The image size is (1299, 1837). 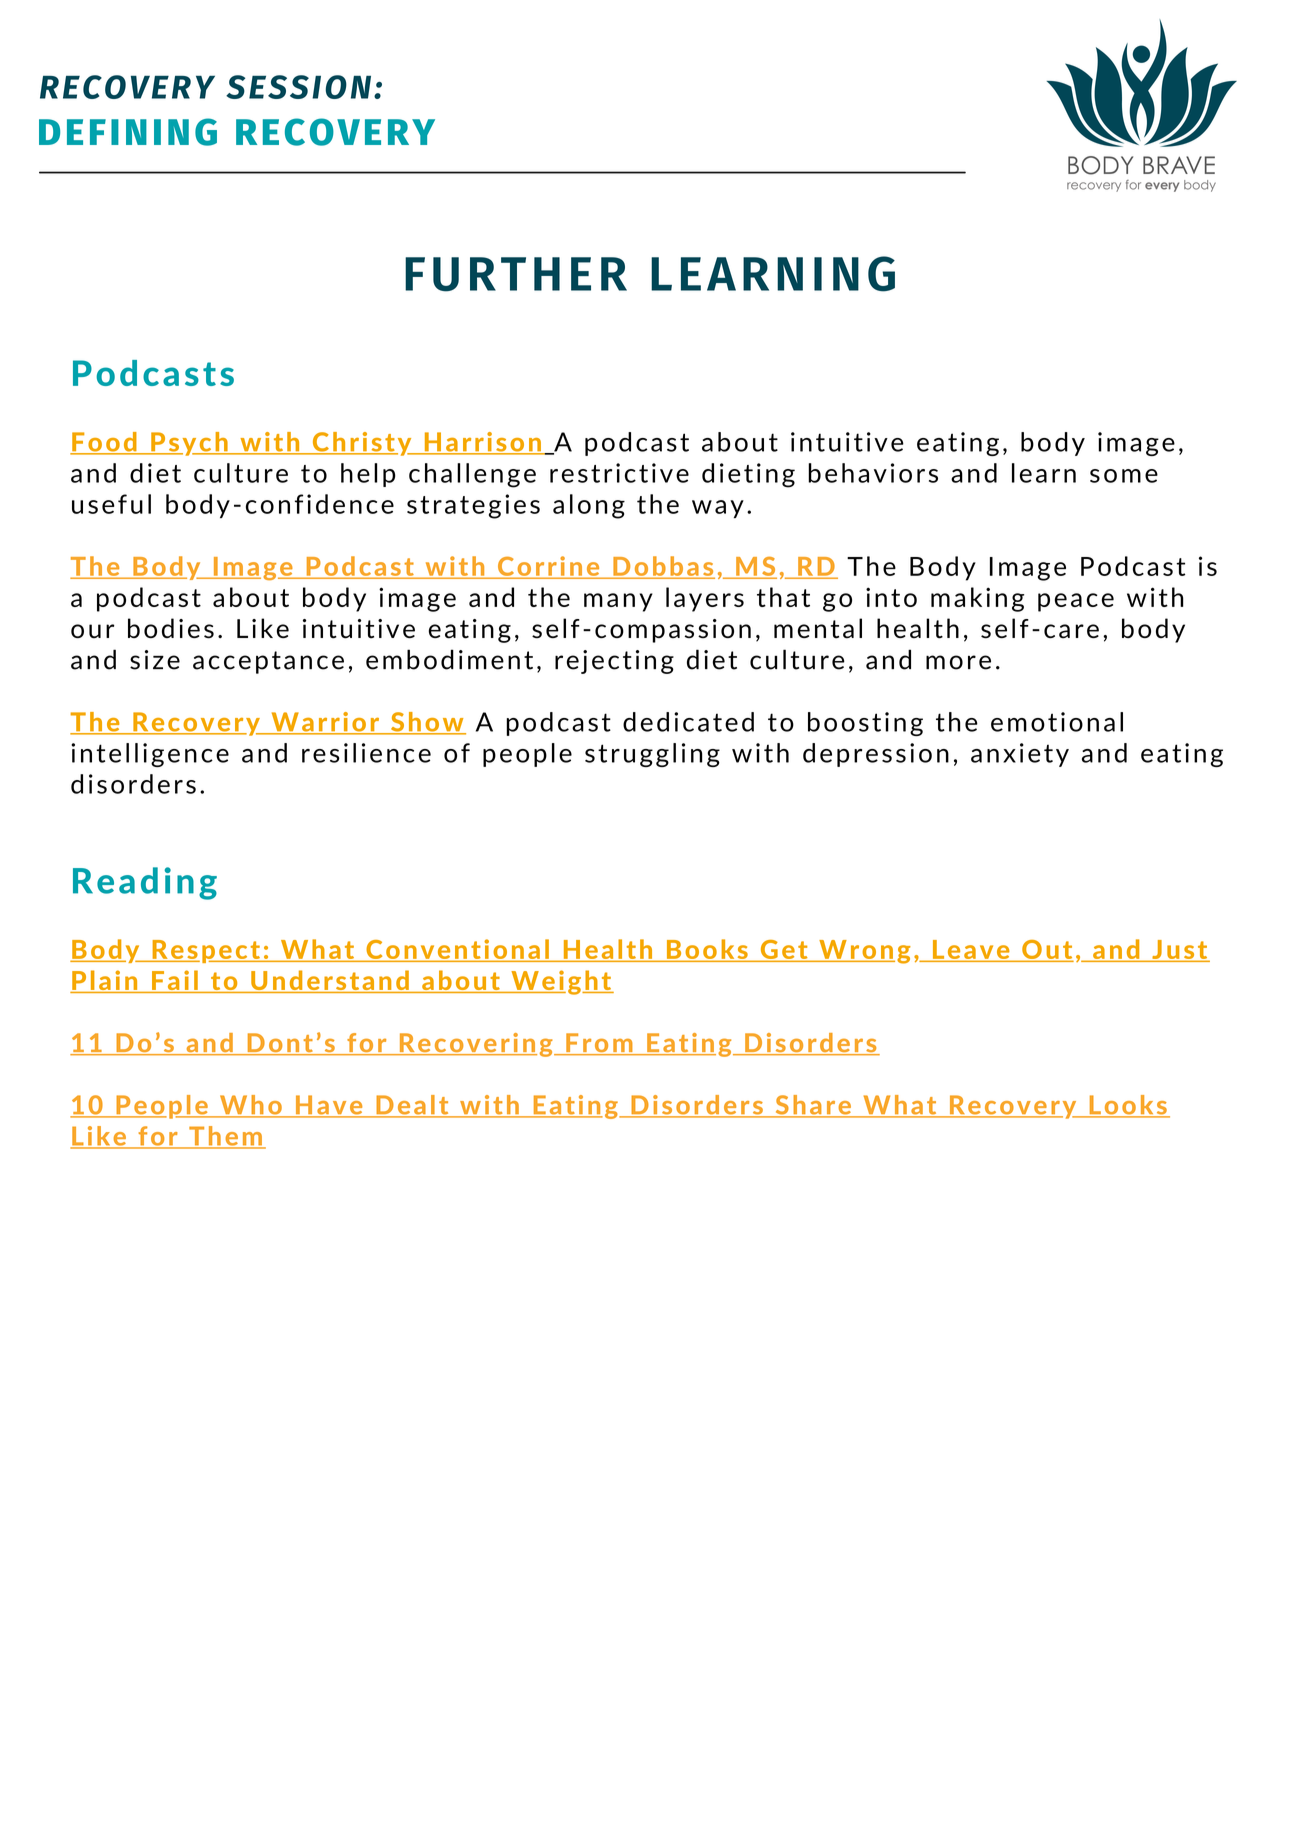 I want to click on useful, so click(x=111, y=504).
